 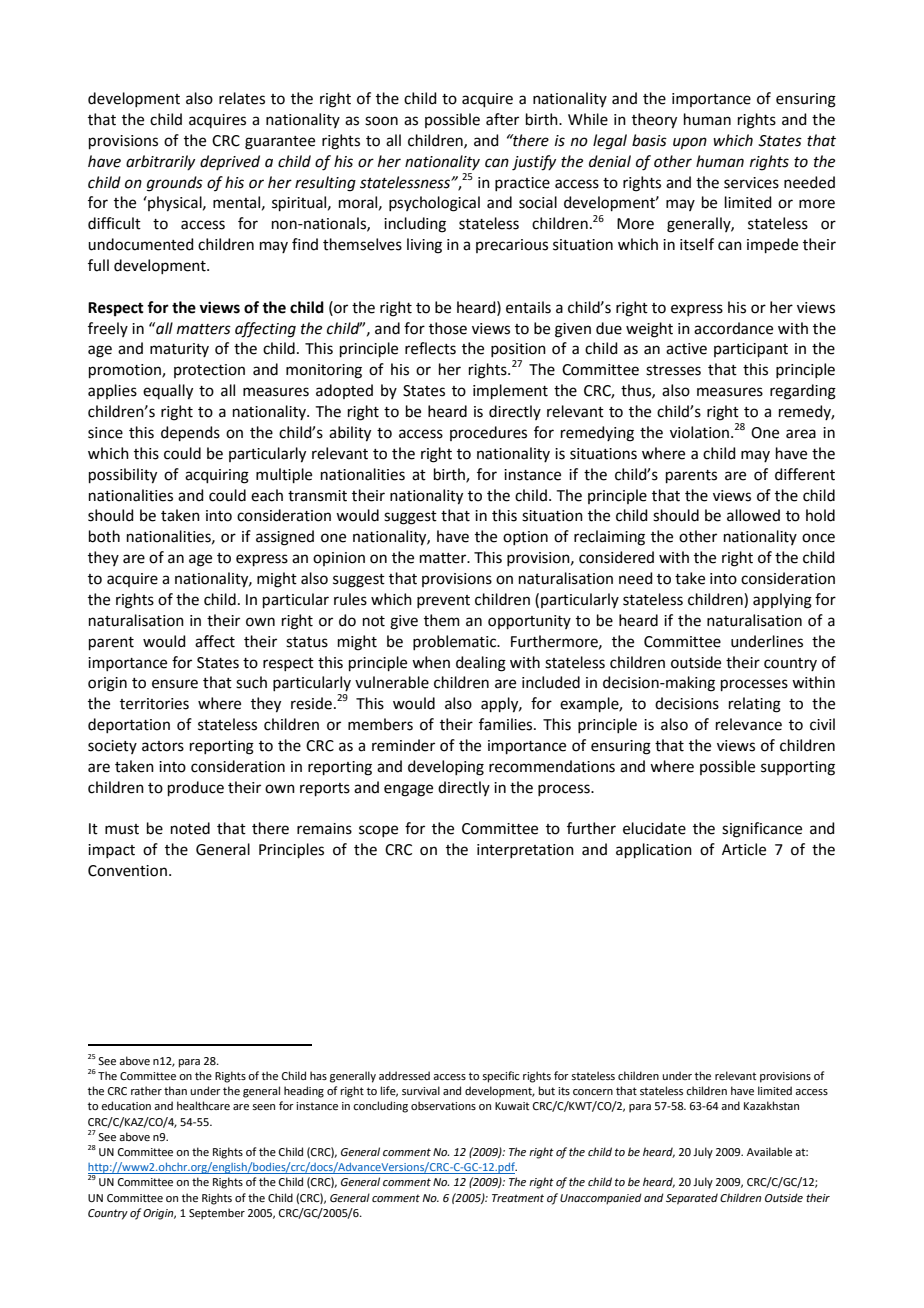 I want to click on arbitrarily, so click(x=160, y=162).
